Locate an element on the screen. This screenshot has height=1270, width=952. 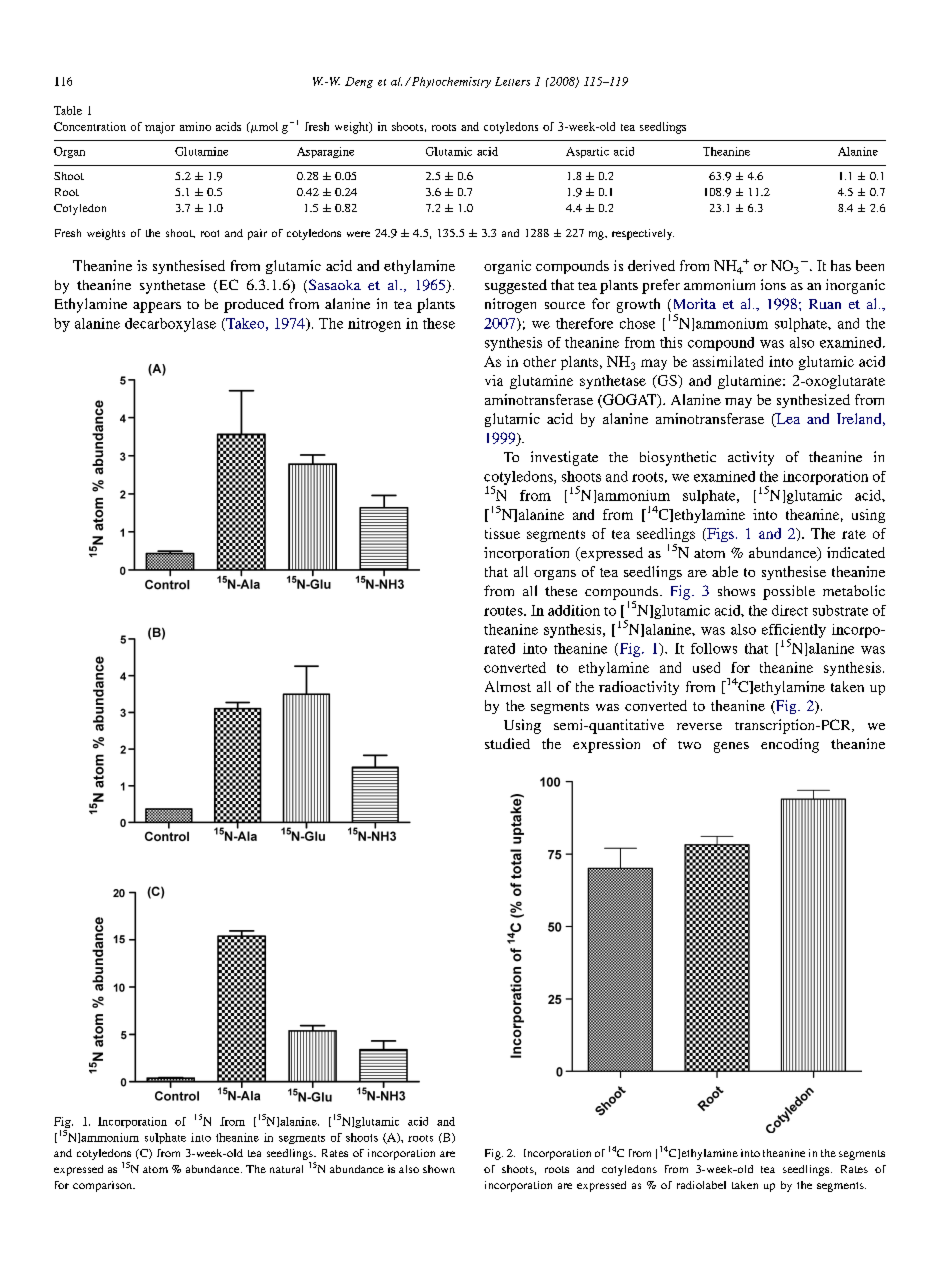
Phytochemistry is located at coordinates (450, 82).
